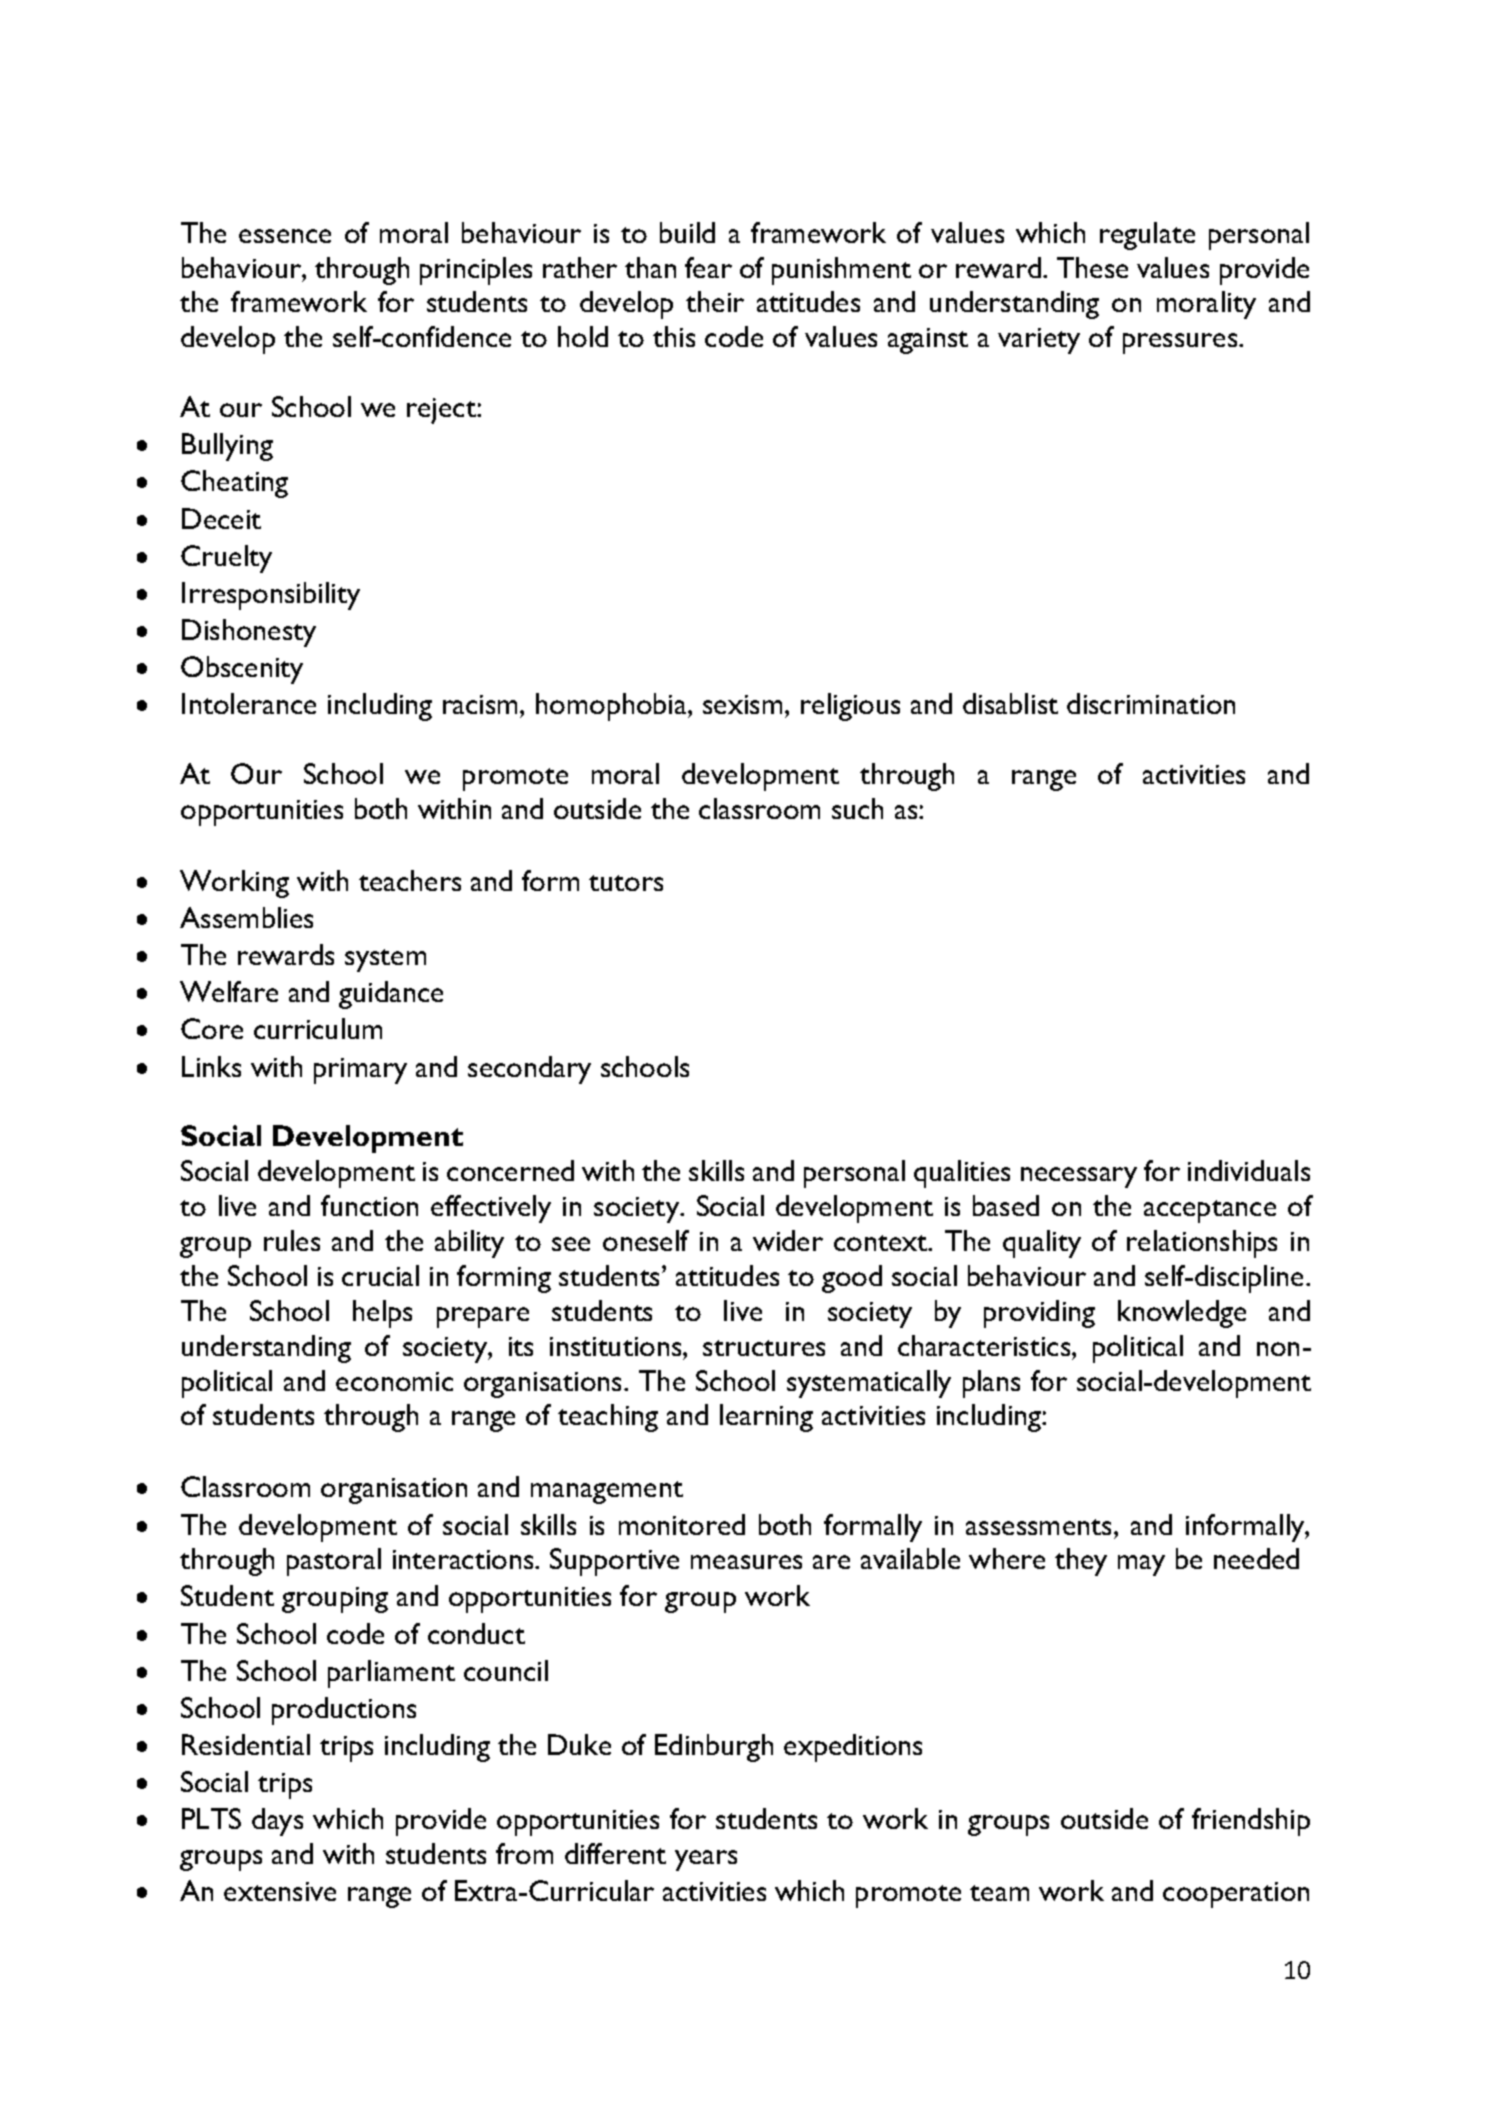  What do you see at coordinates (1092, 267) in the screenshot?
I see `These` at bounding box center [1092, 267].
